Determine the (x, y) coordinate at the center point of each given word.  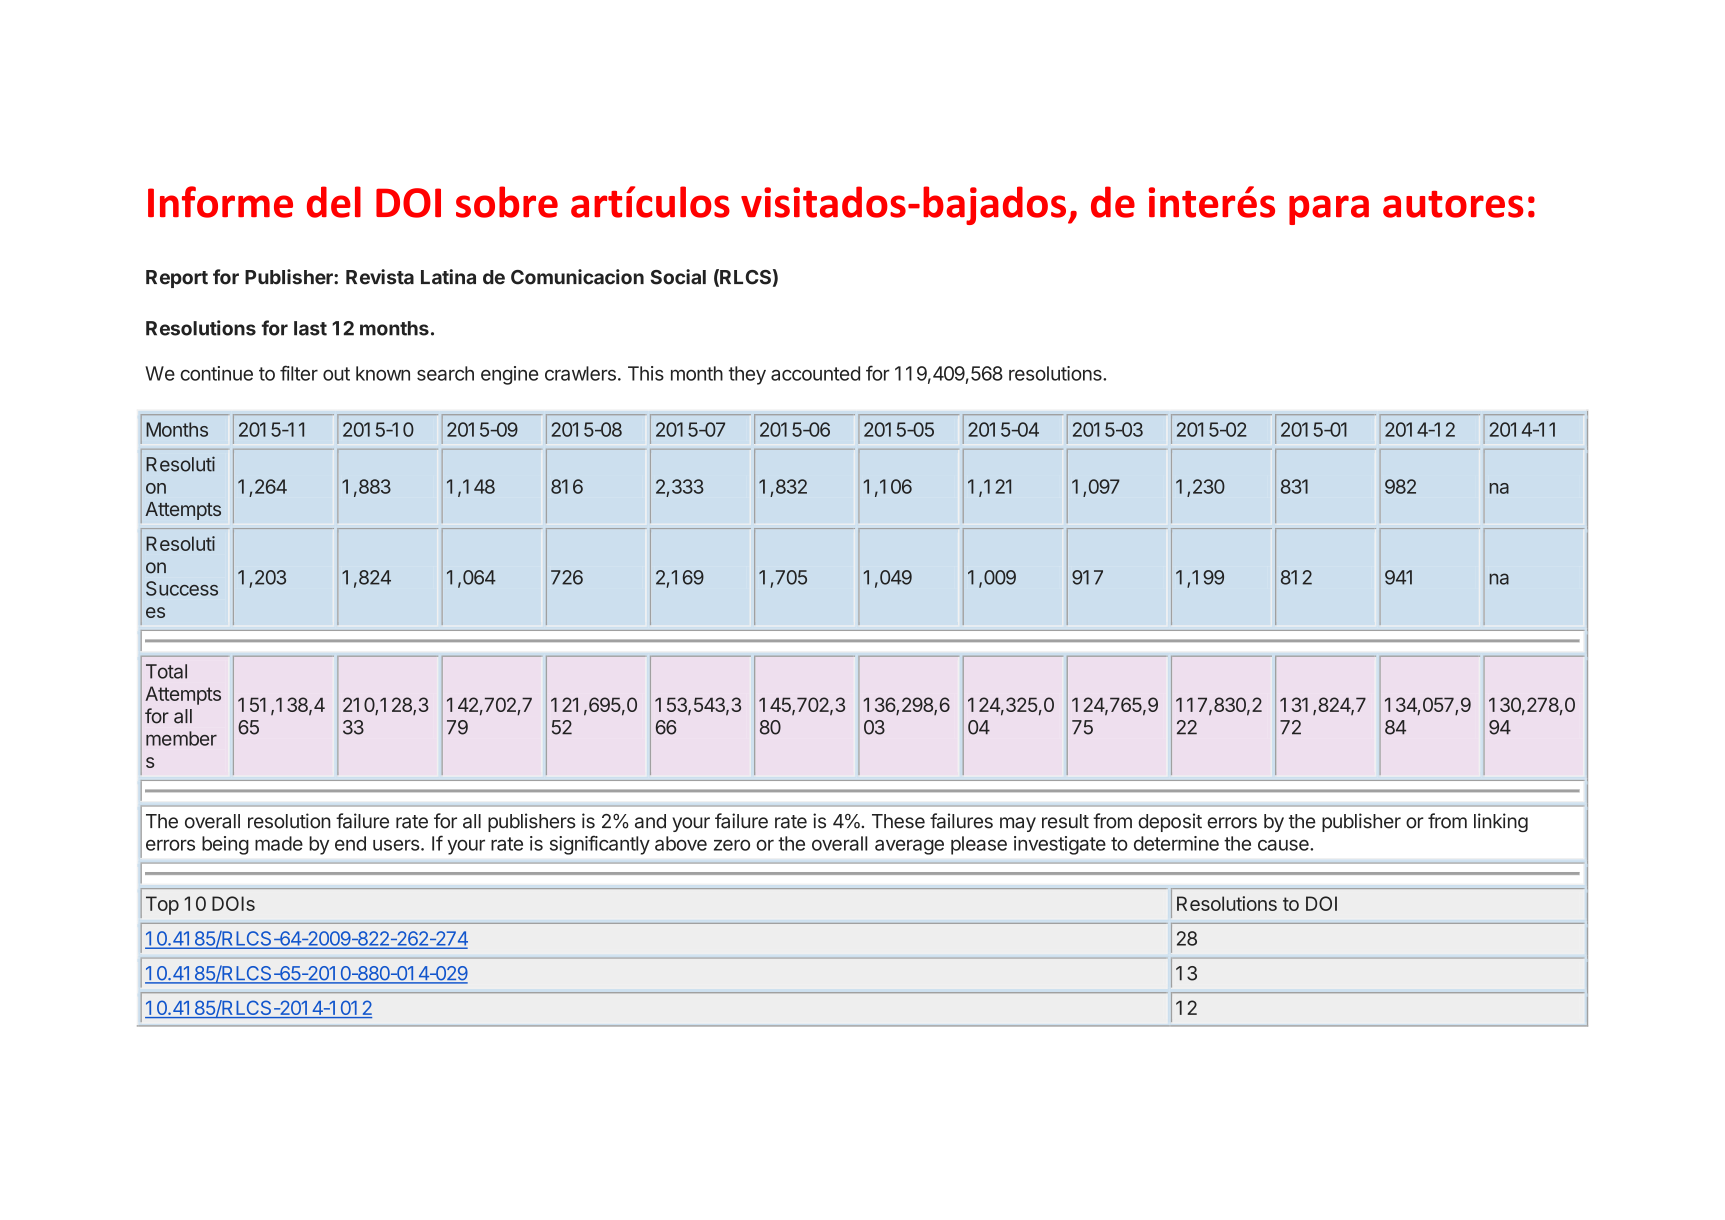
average (909, 847)
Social (678, 277)
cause (1284, 845)
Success (182, 588)
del (334, 202)
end (350, 843)
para (1329, 210)
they (747, 375)
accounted (815, 373)
